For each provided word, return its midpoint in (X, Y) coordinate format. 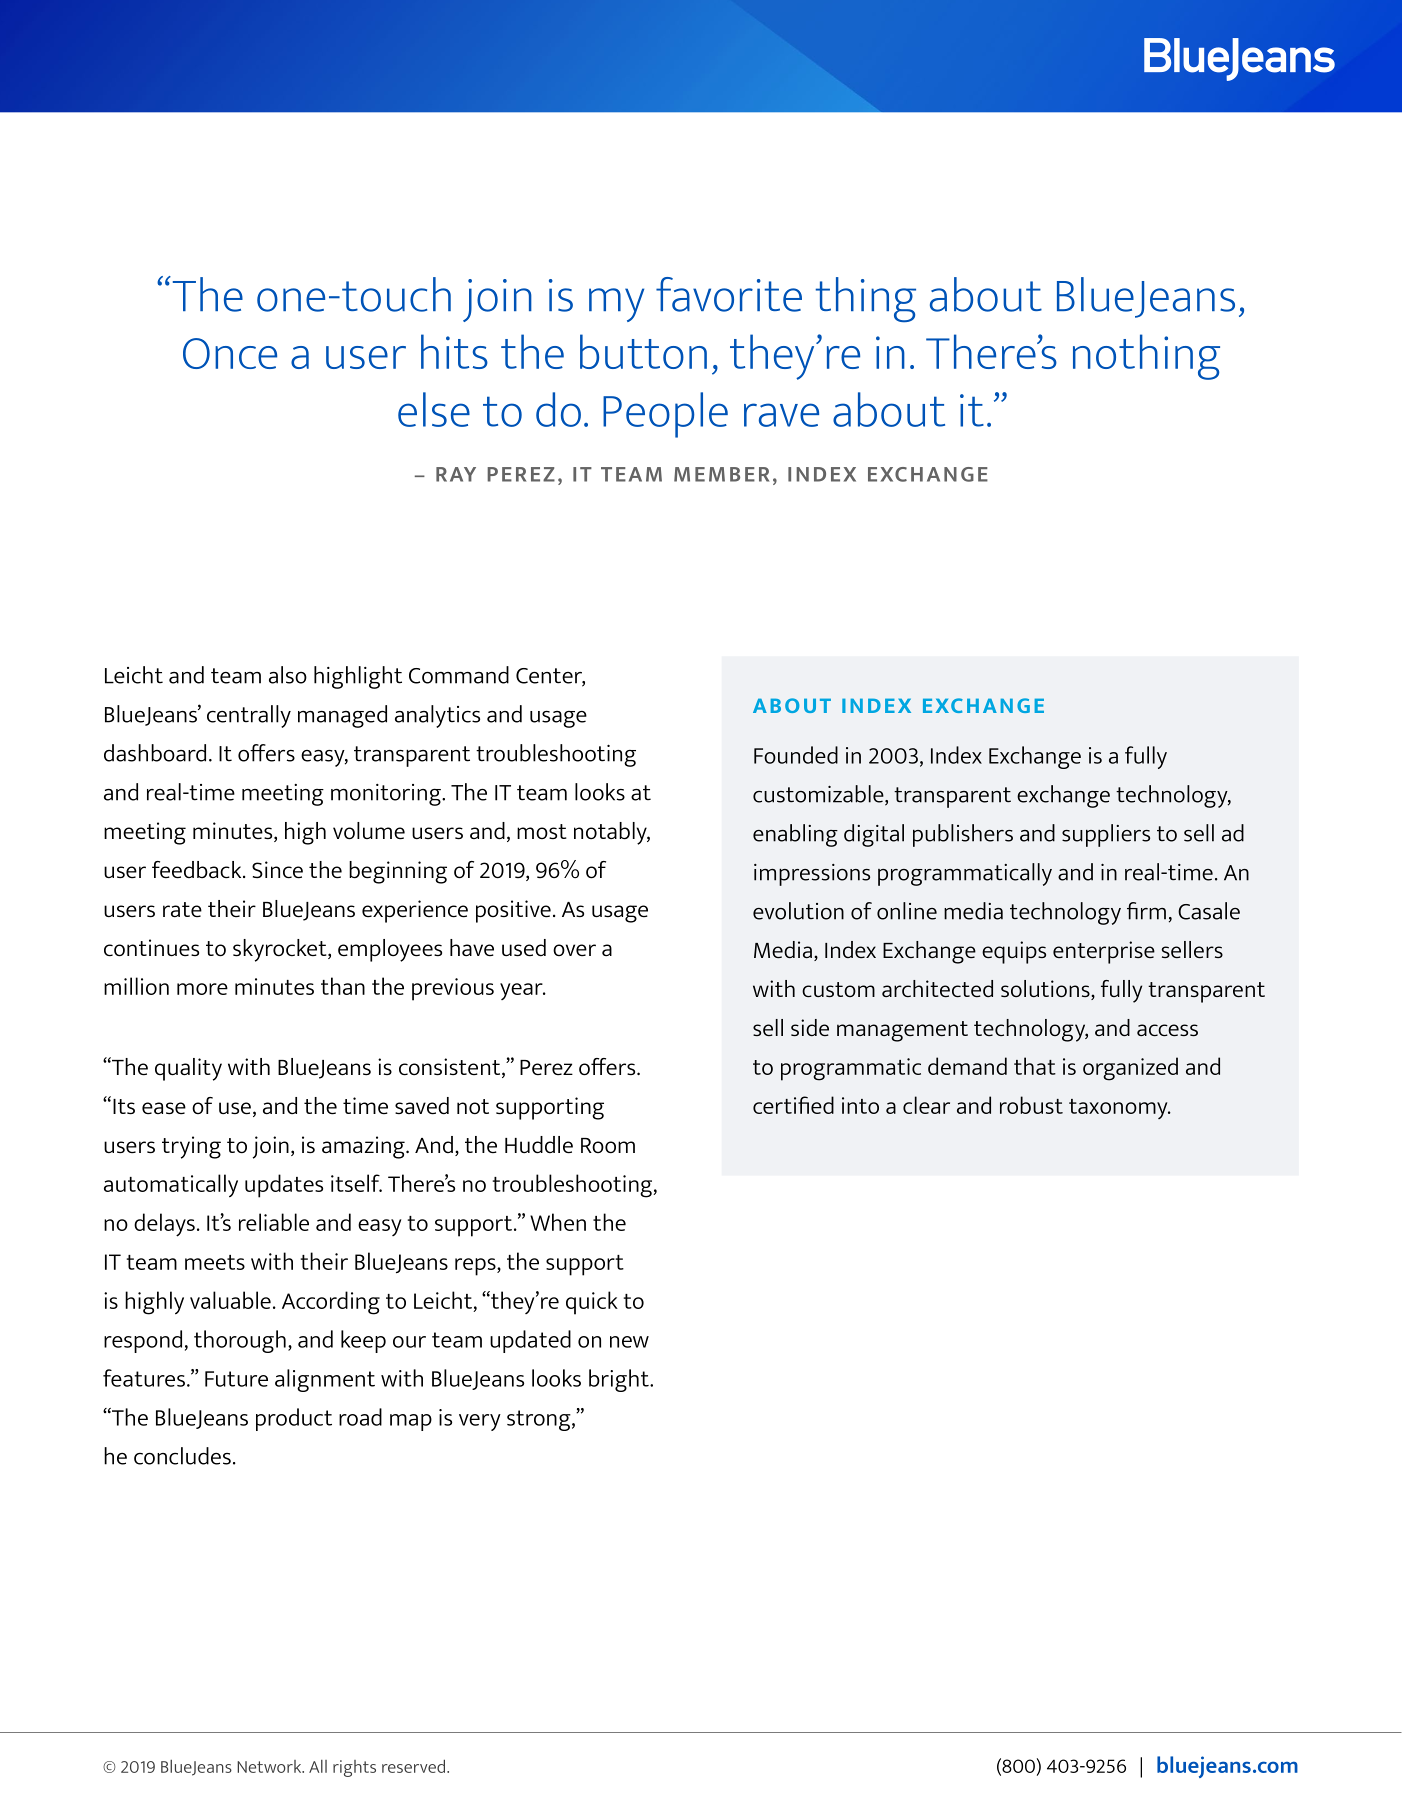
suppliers (1106, 835)
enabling (795, 835)
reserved (415, 1766)
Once (230, 353)
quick (592, 1303)
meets (215, 1262)
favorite (729, 294)
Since (277, 870)
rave (781, 415)
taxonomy (1119, 1109)
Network (270, 1766)
